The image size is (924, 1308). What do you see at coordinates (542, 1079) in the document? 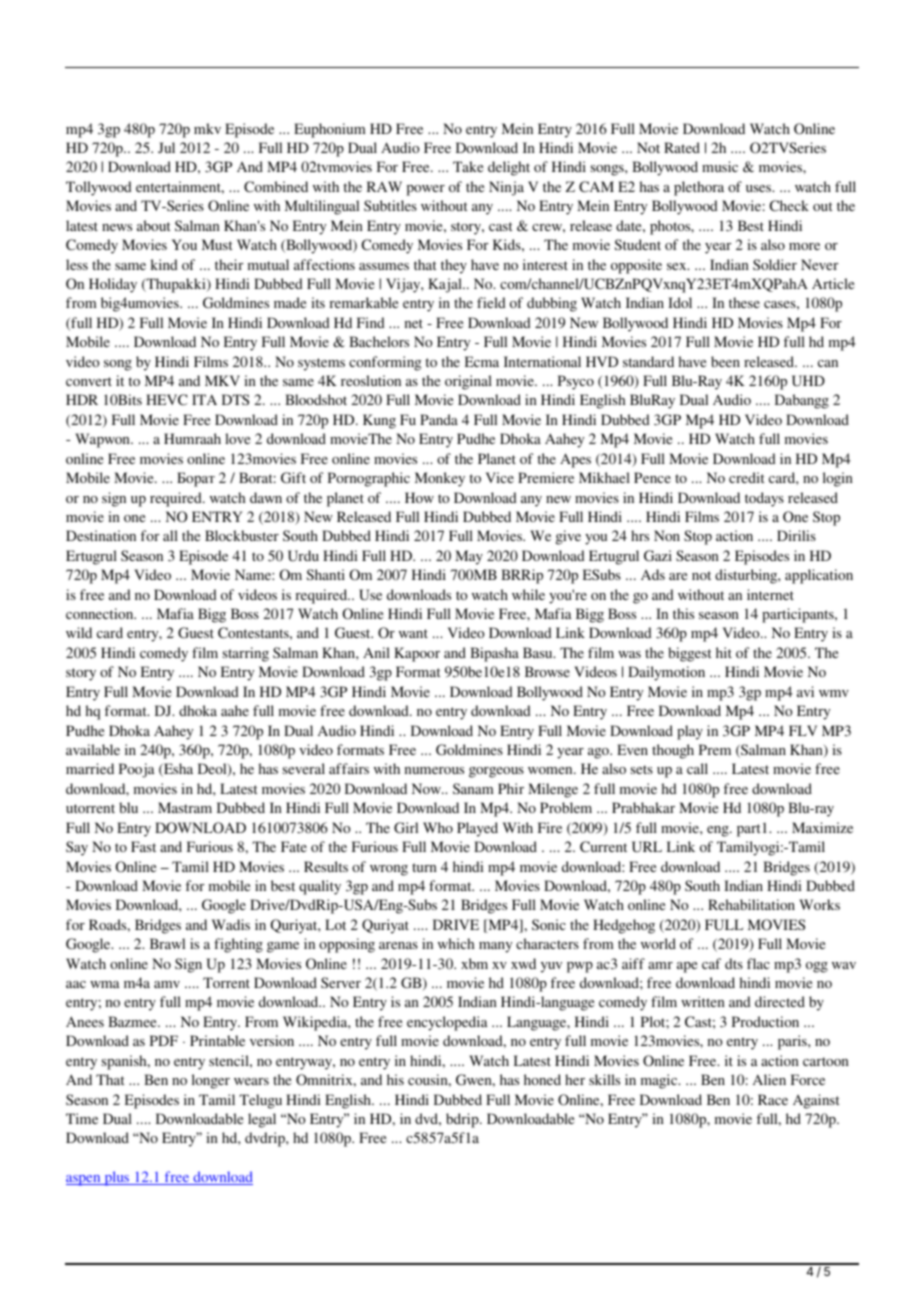
I see `honed` at bounding box center [542, 1079].
